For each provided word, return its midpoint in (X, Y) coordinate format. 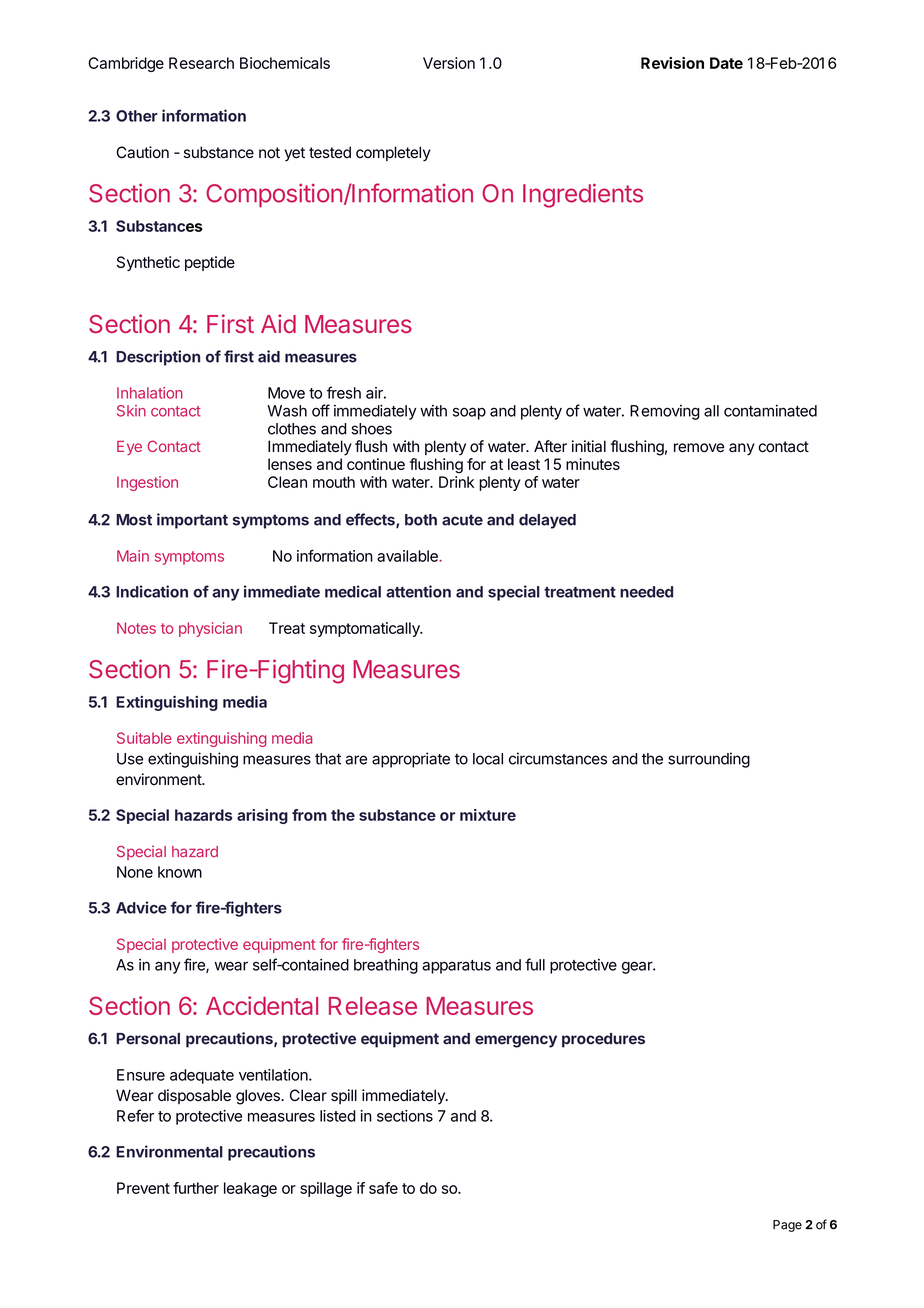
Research (201, 63)
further (196, 1188)
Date (726, 63)
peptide (210, 263)
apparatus (456, 967)
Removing (665, 412)
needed (646, 592)
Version (449, 63)
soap (469, 413)
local (488, 759)
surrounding (709, 760)
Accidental (262, 1005)
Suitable (144, 738)
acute (462, 520)
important (192, 521)
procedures (603, 1040)
